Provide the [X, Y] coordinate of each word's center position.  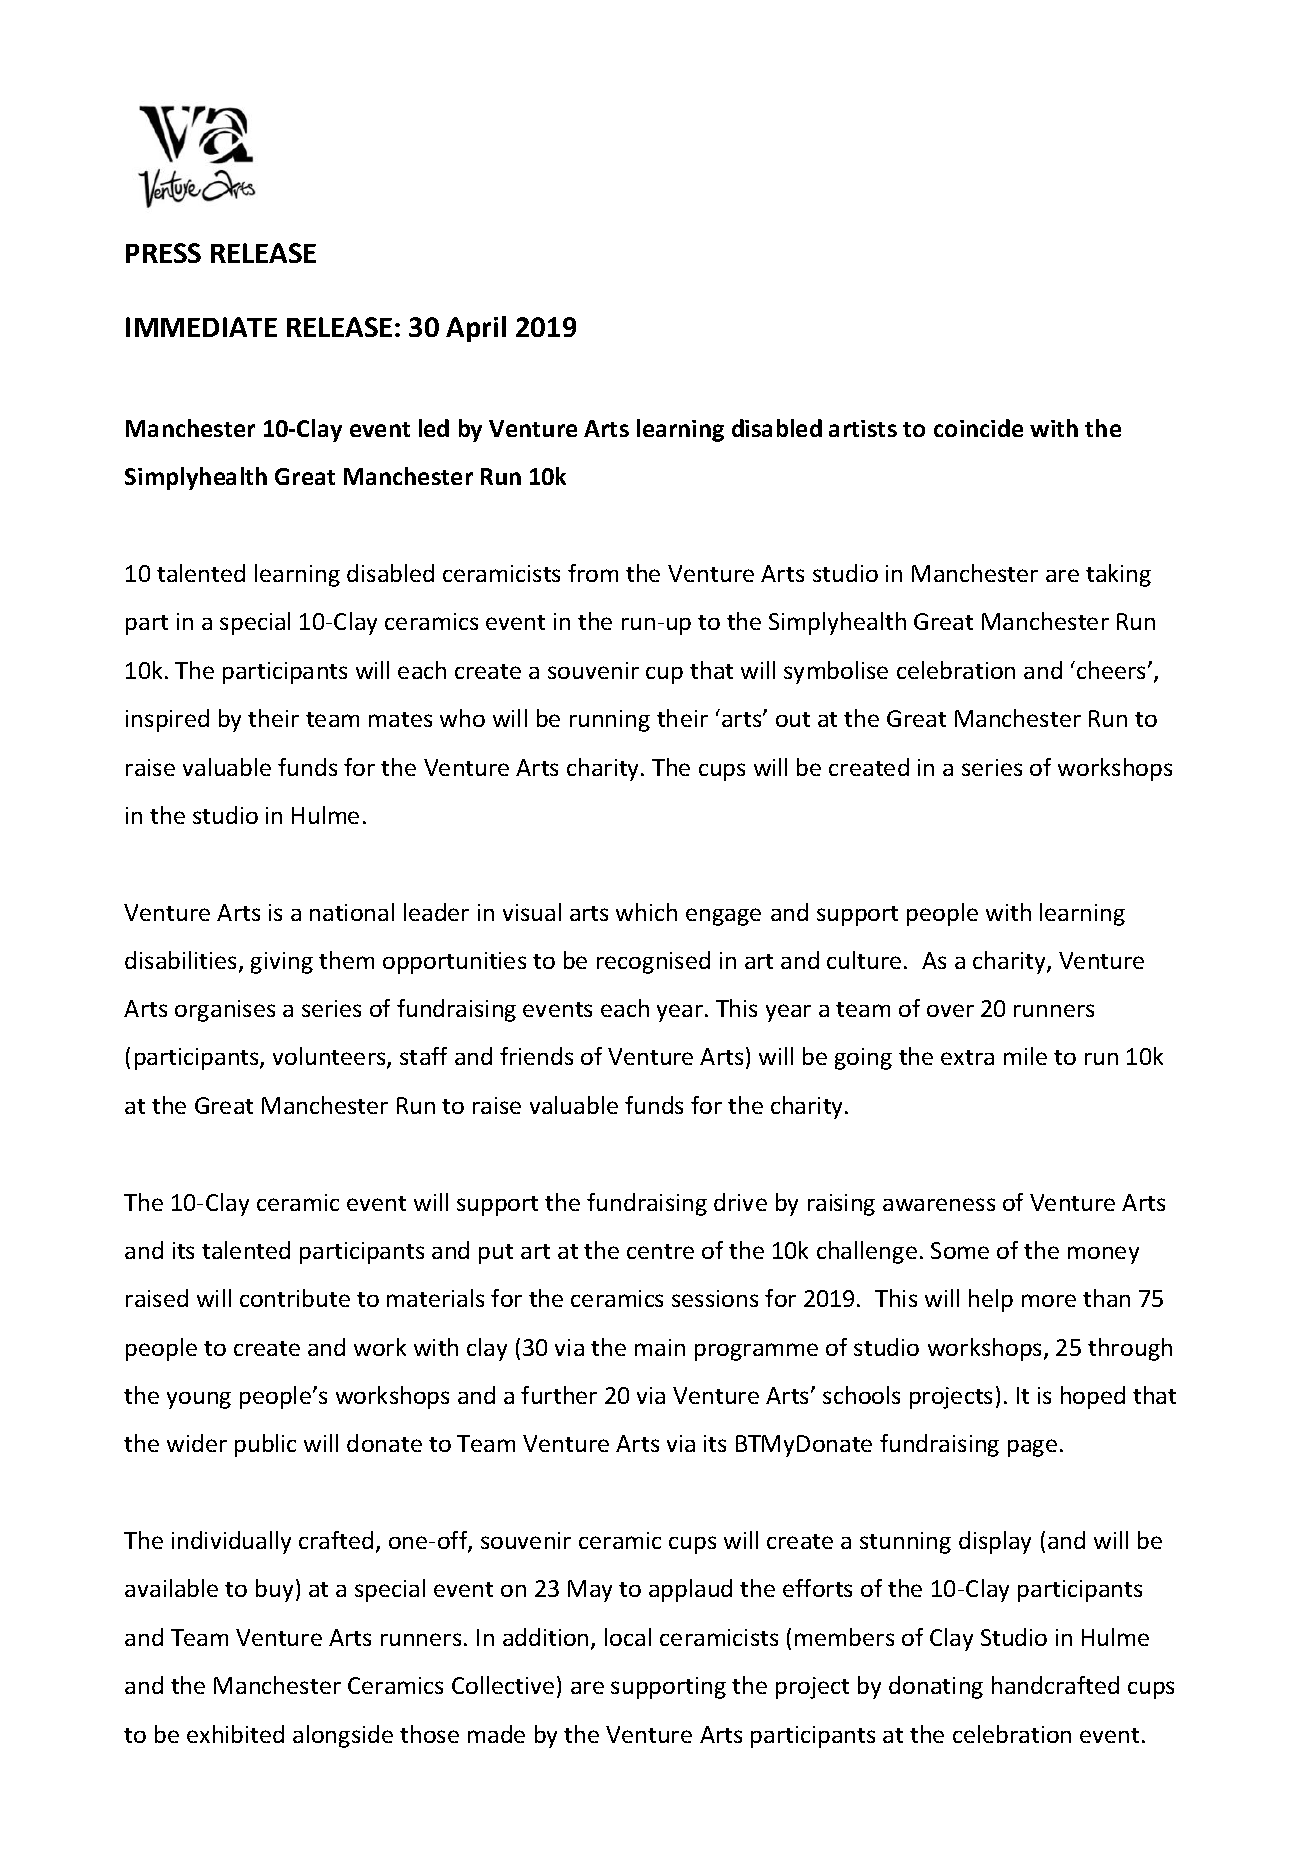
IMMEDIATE [201, 327]
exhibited [235, 1734]
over [950, 1010]
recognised [653, 962]
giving [282, 963]
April [476, 329]
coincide [978, 428]
